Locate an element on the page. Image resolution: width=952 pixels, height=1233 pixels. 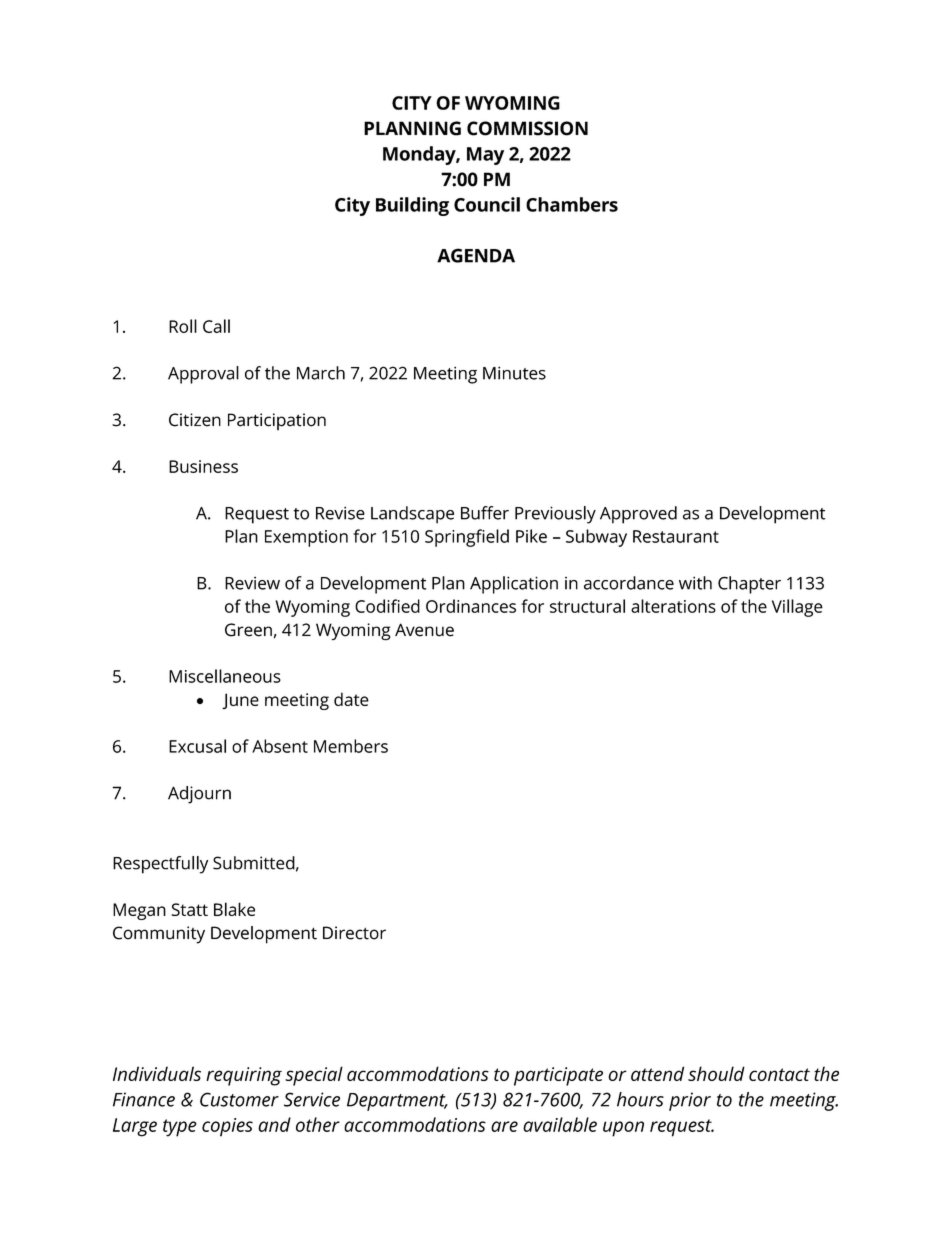
should is located at coordinates (716, 1073).
